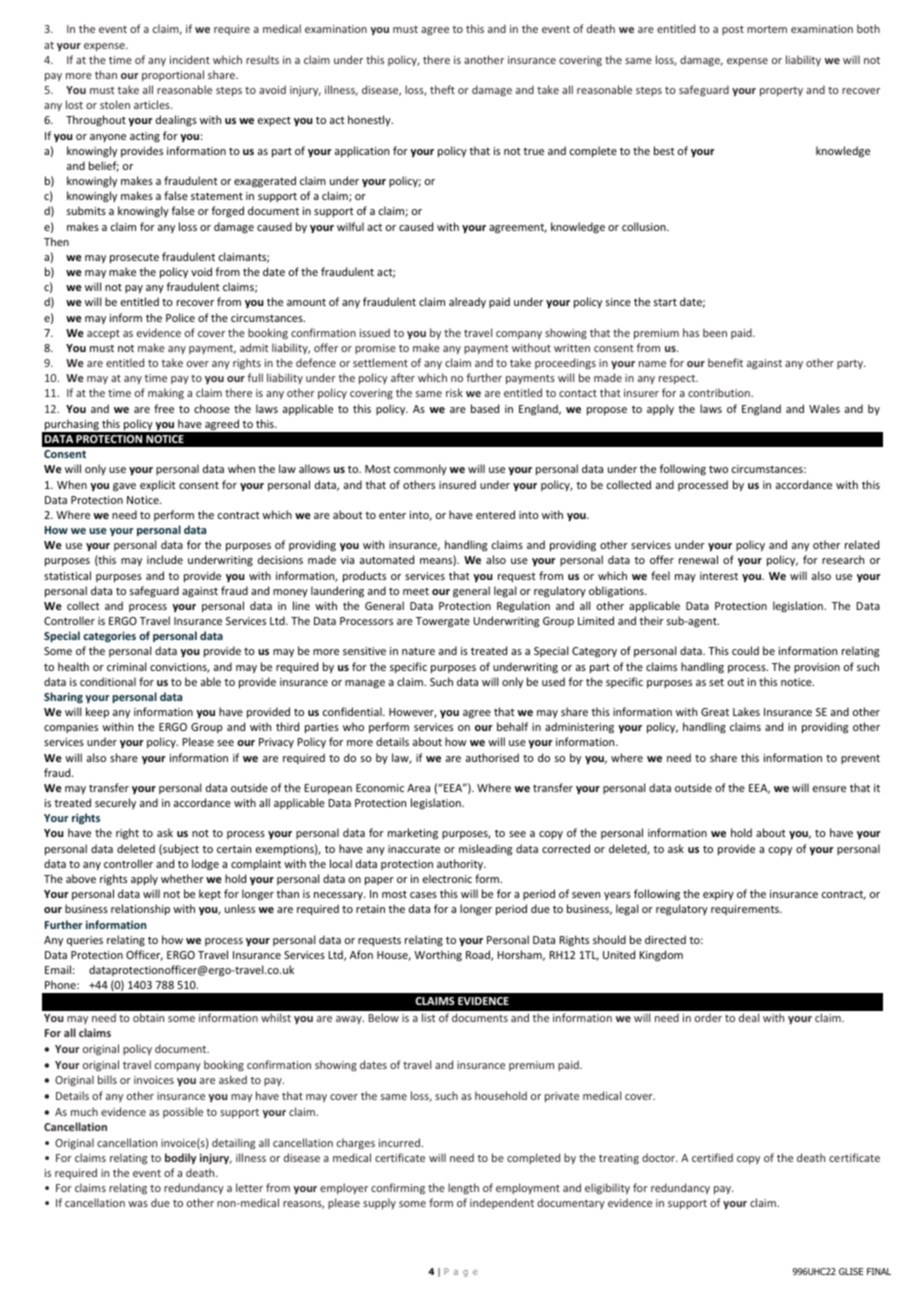 This screenshot has width=924, height=1308. Describe the element at coordinates (829, 789) in the screenshot. I see `ensure` at that location.
